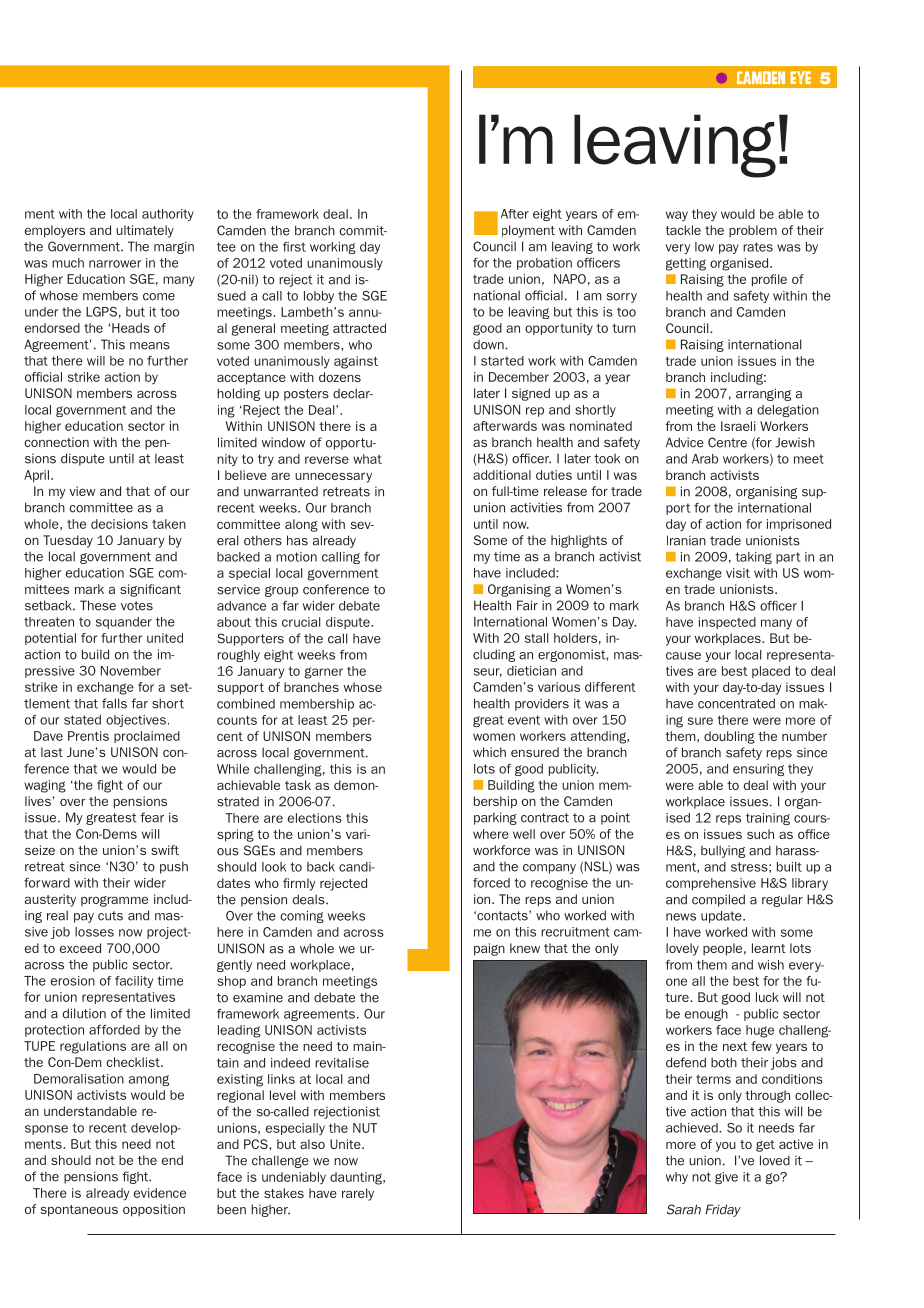 This screenshot has width=924, height=1308. Describe the element at coordinates (800, 77) in the screenshot. I see `EYE` at that location.
